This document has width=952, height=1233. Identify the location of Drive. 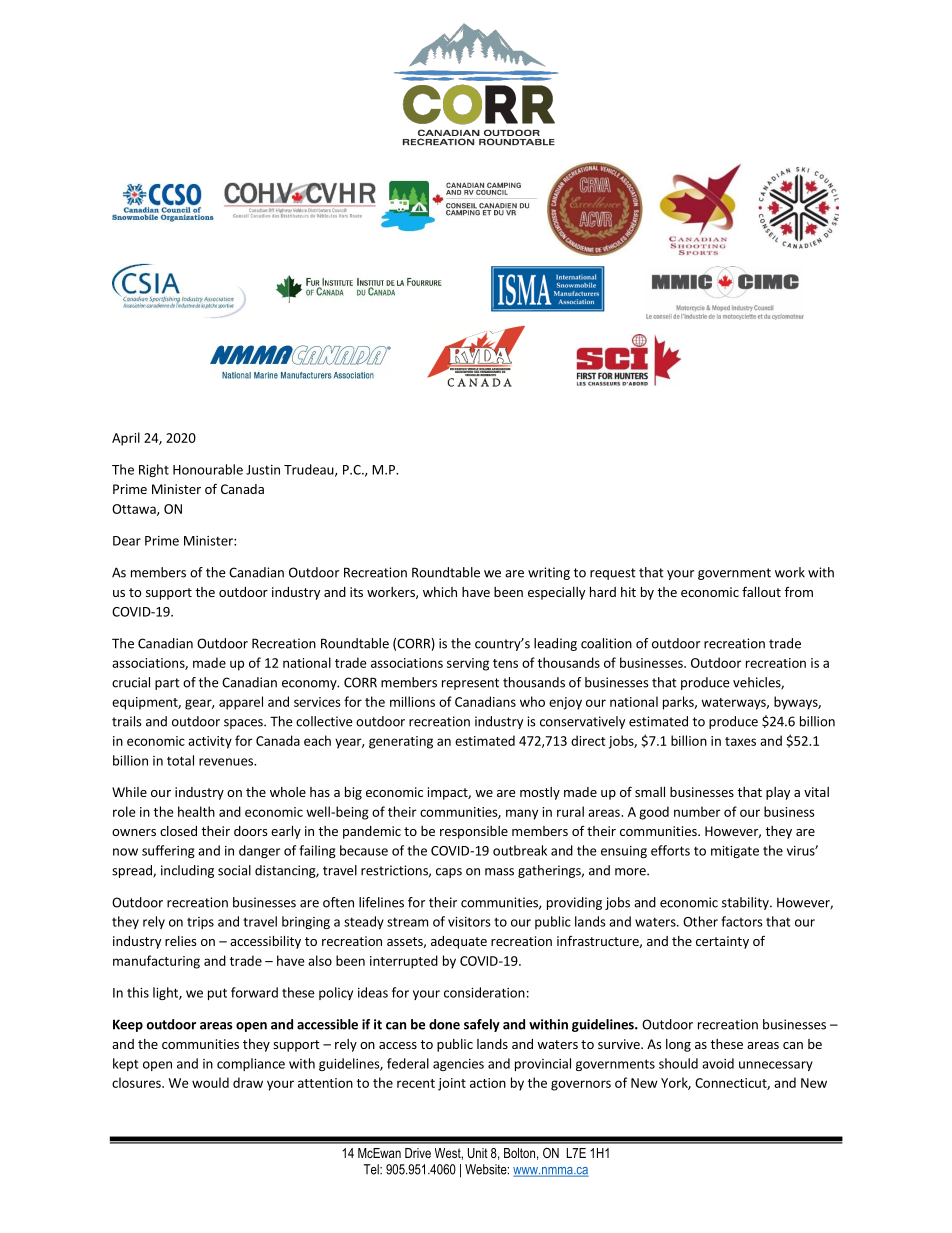
(418, 1153).
